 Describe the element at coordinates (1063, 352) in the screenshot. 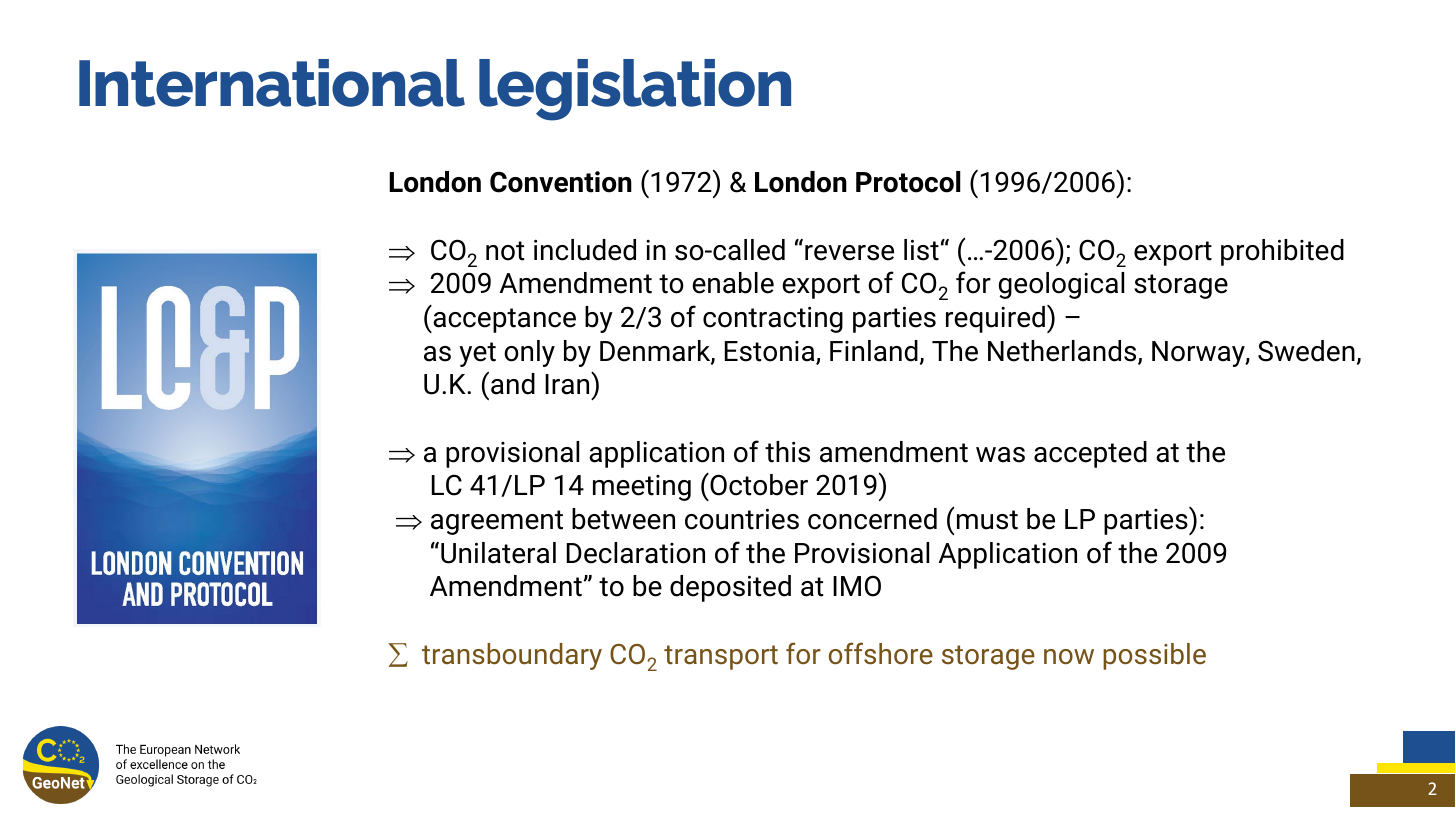

I see `Netherlands` at that location.
